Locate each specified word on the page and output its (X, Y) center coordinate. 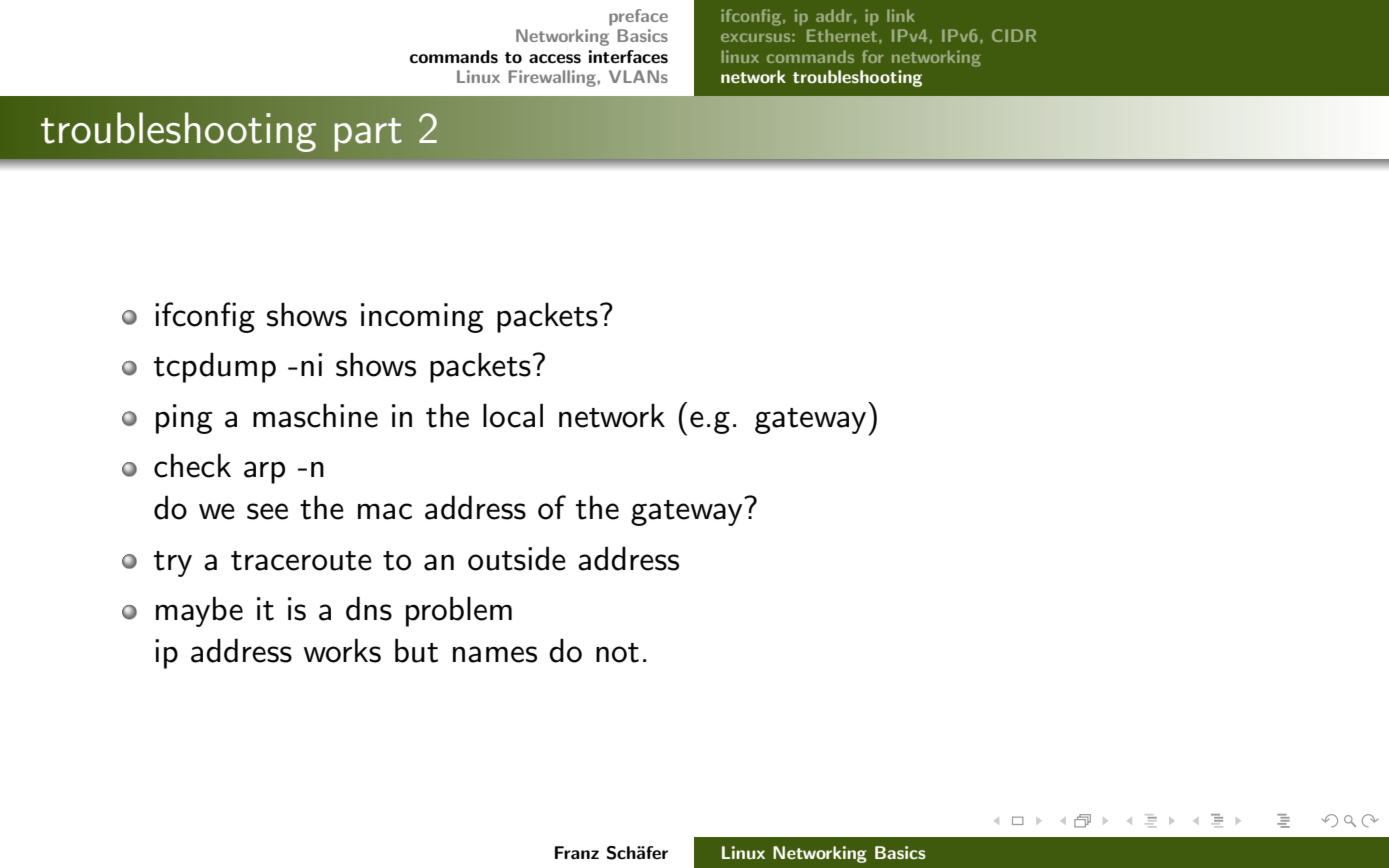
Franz (577, 852)
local (513, 415)
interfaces (628, 57)
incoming (422, 318)
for (873, 56)
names (495, 654)
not (617, 653)
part (368, 135)
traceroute (301, 561)
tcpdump (215, 367)
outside (517, 558)
